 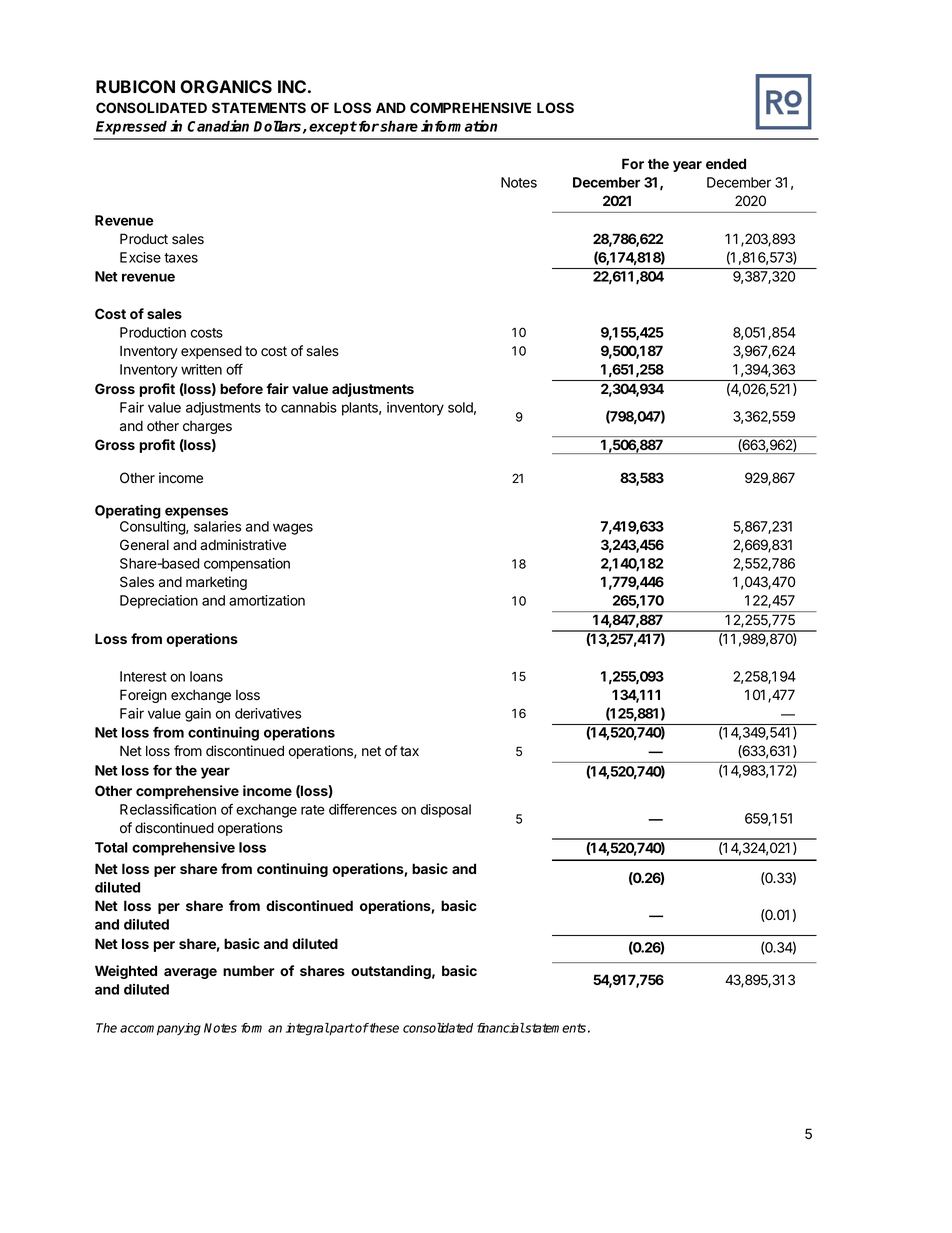 What do you see at coordinates (198, 715) in the screenshot?
I see `gain` at bounding box center [198, 715].
